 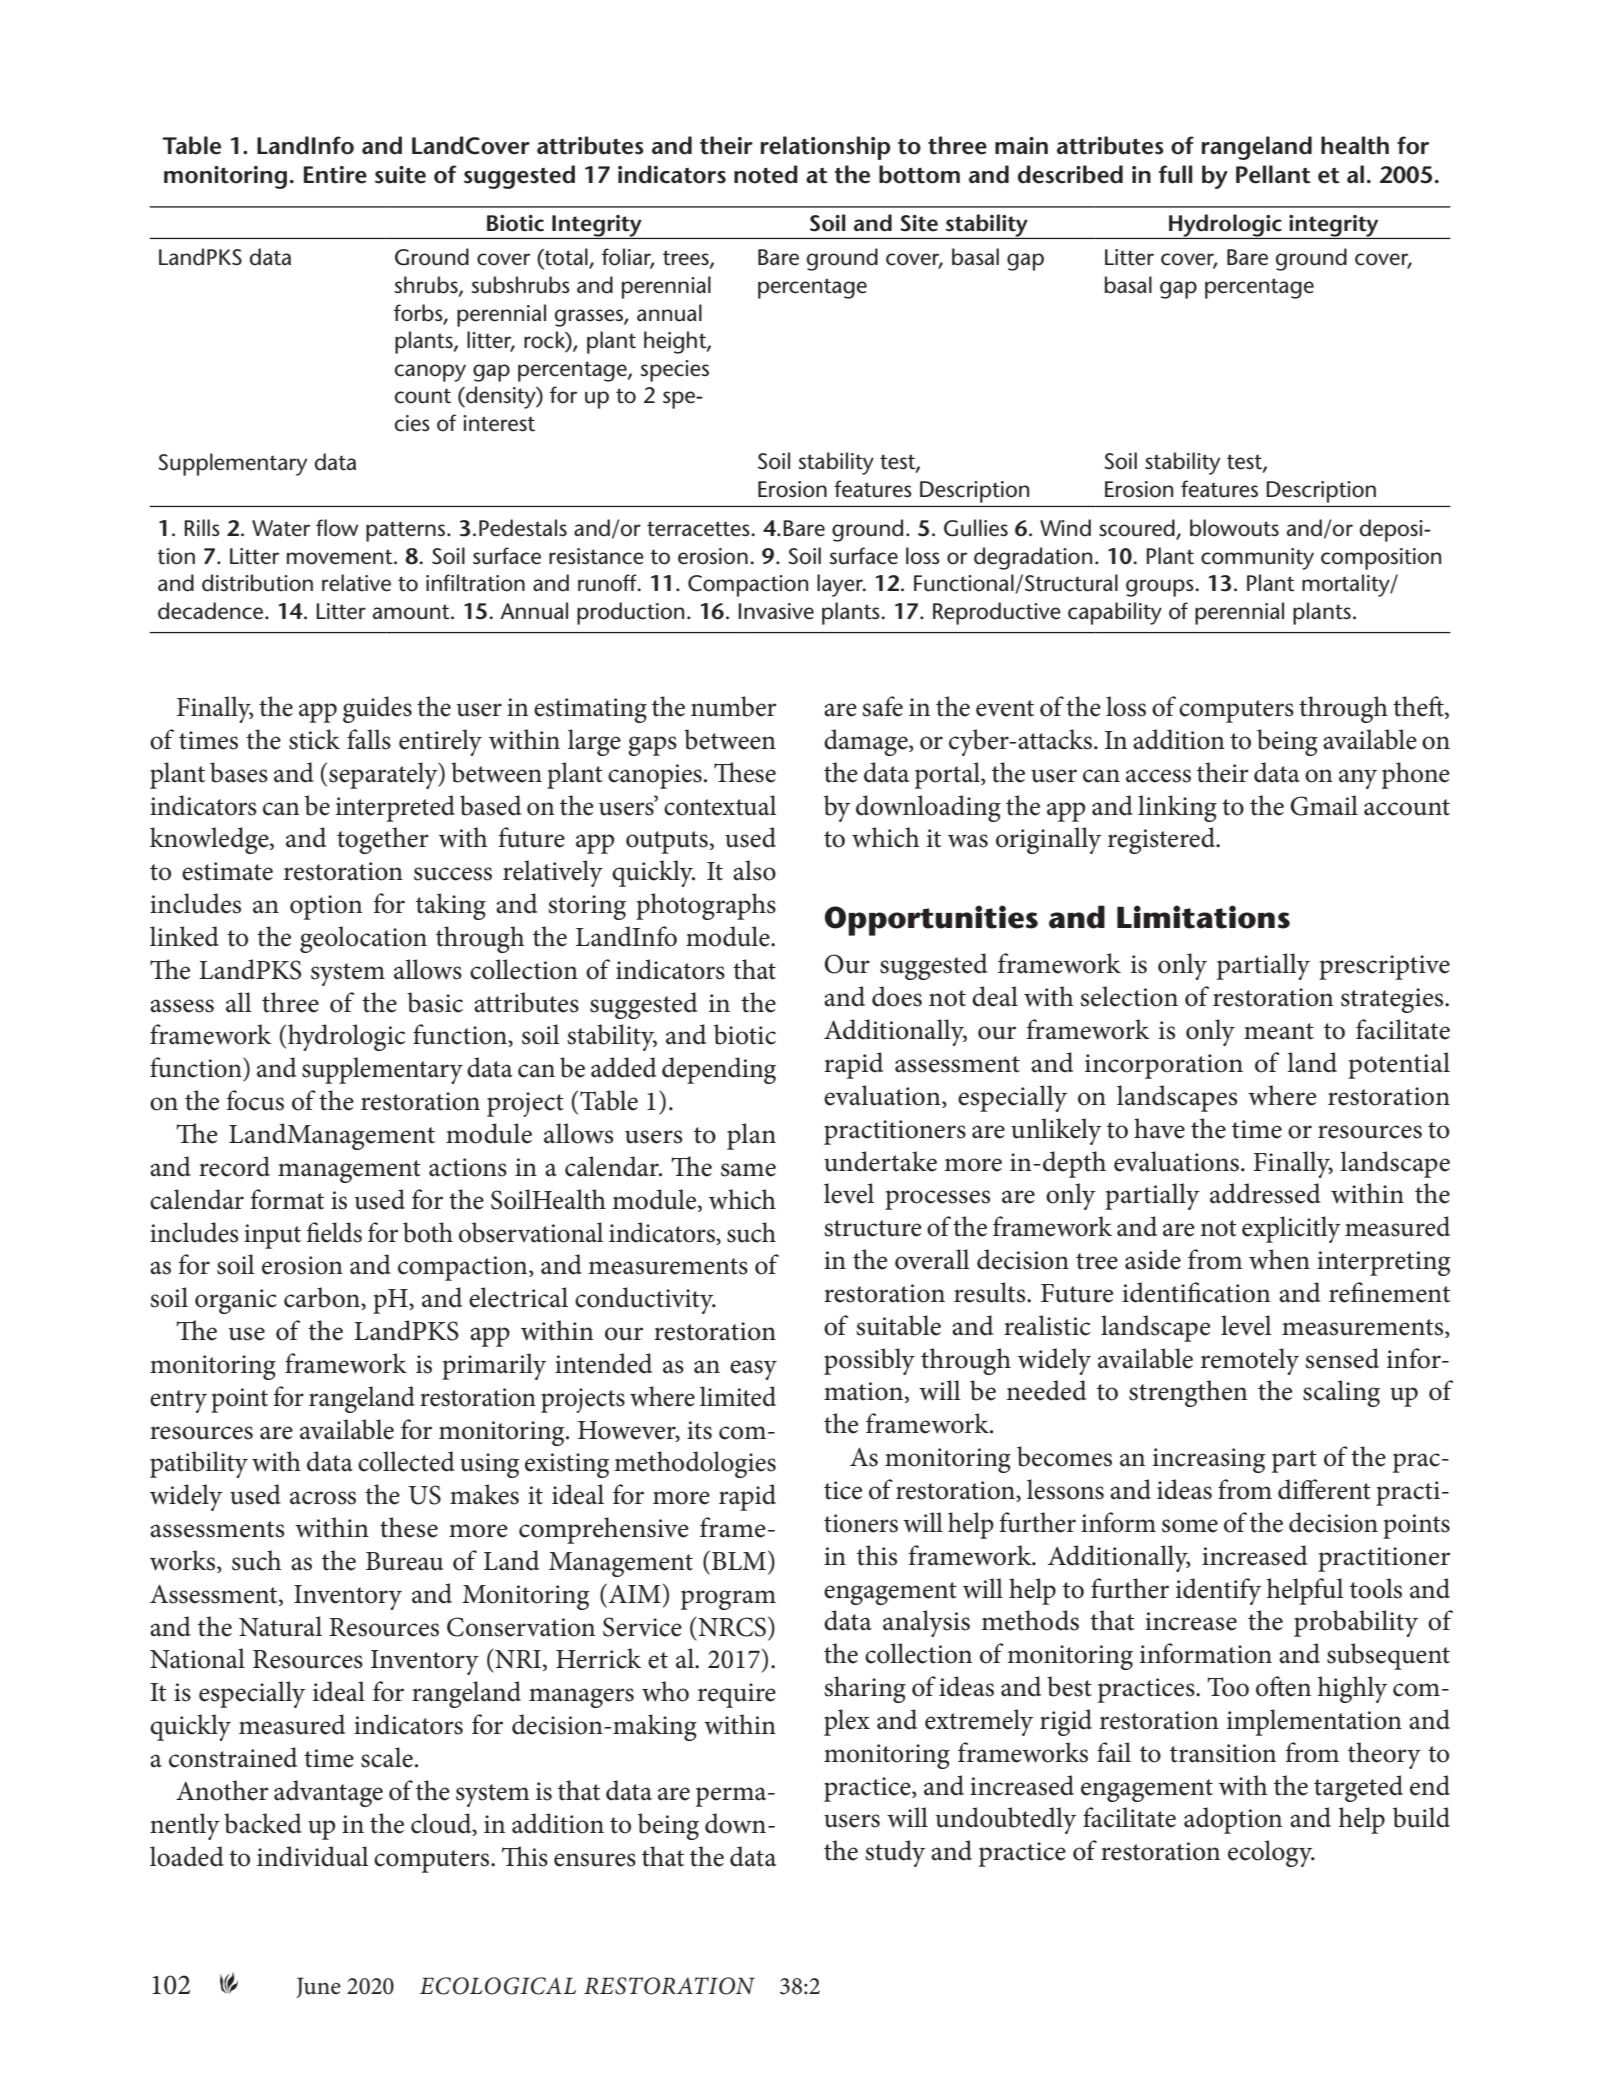 I want to click on easy, so click(x=753, y=1370).
